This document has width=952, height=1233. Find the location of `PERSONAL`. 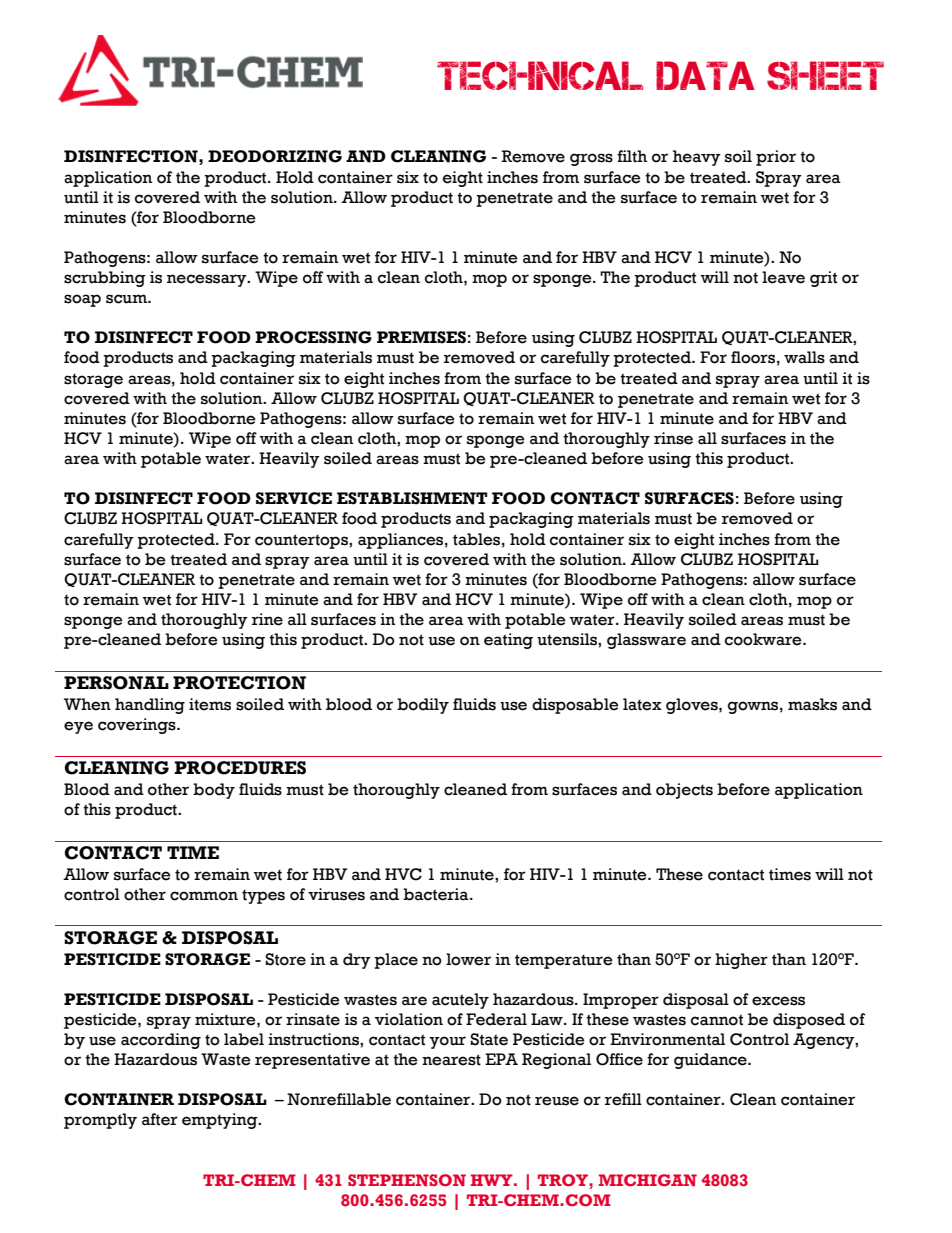

PERSONAL is located at coordinates (116, 683).
